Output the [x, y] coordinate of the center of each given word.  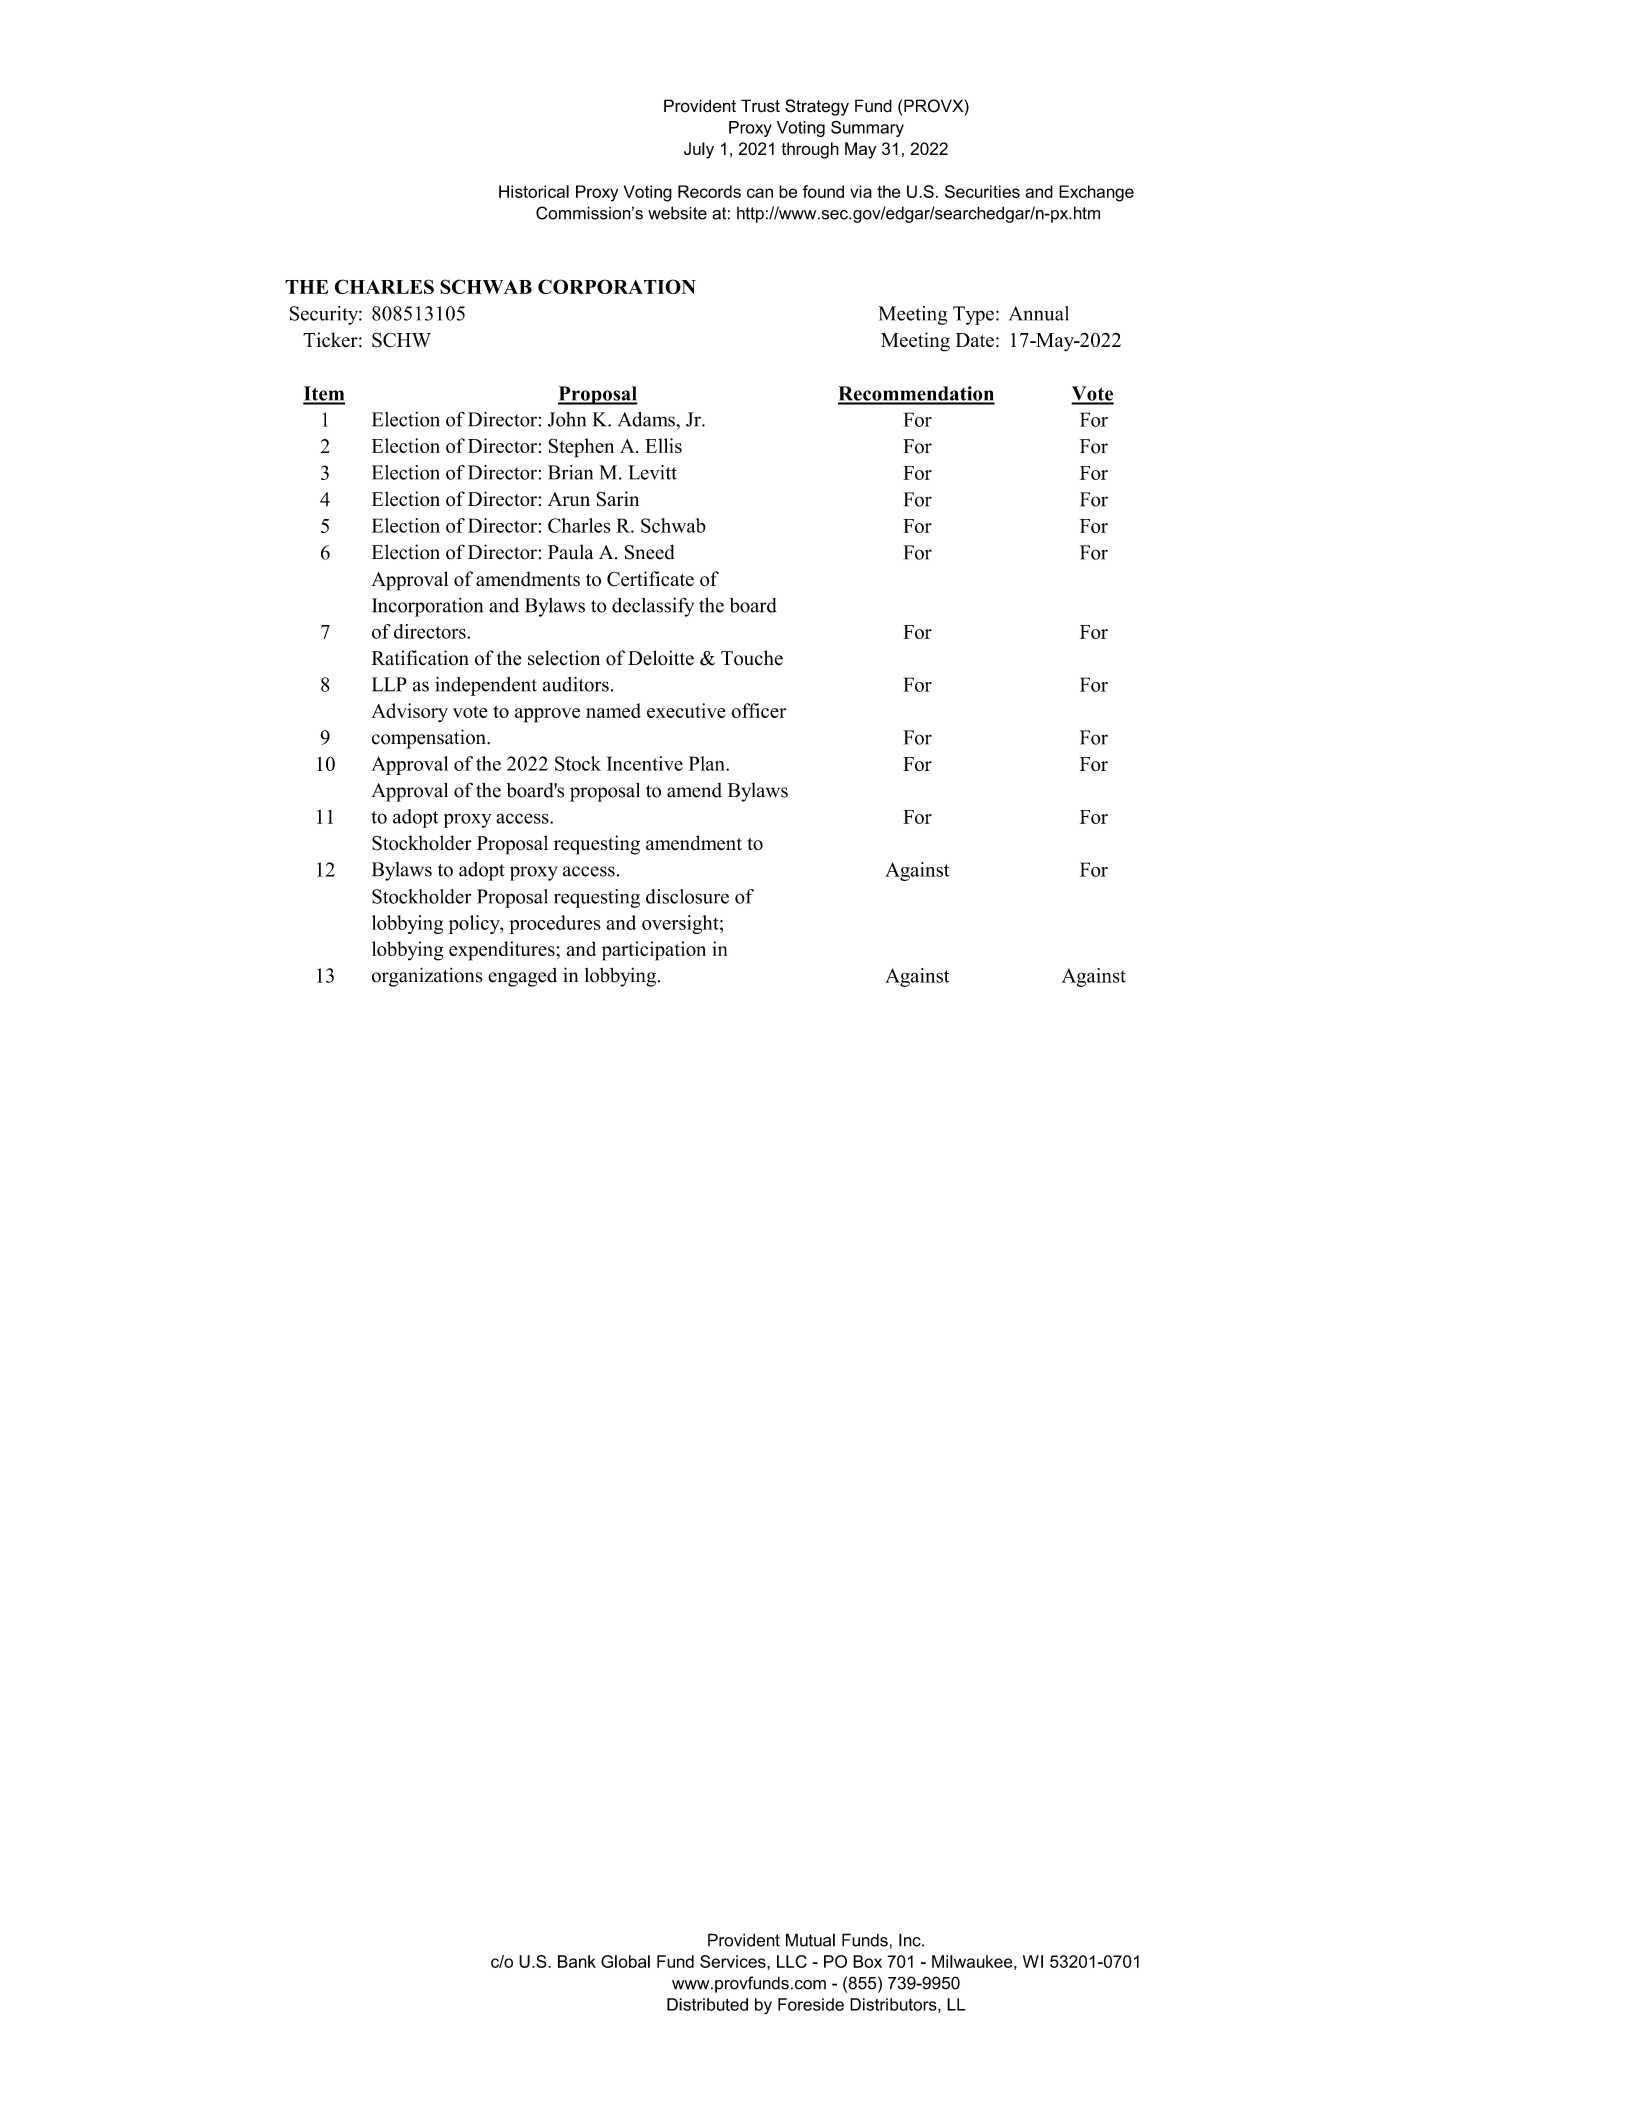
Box [867, 1961]
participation [654, 951]
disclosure [687, 896]
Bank [577, 1961]
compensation [430, 739]
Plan [708, 763]
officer [758, 710]
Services [734, 1961]
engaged [522, 977]
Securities [982, 191]
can [760, 193]
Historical [534, 191]
